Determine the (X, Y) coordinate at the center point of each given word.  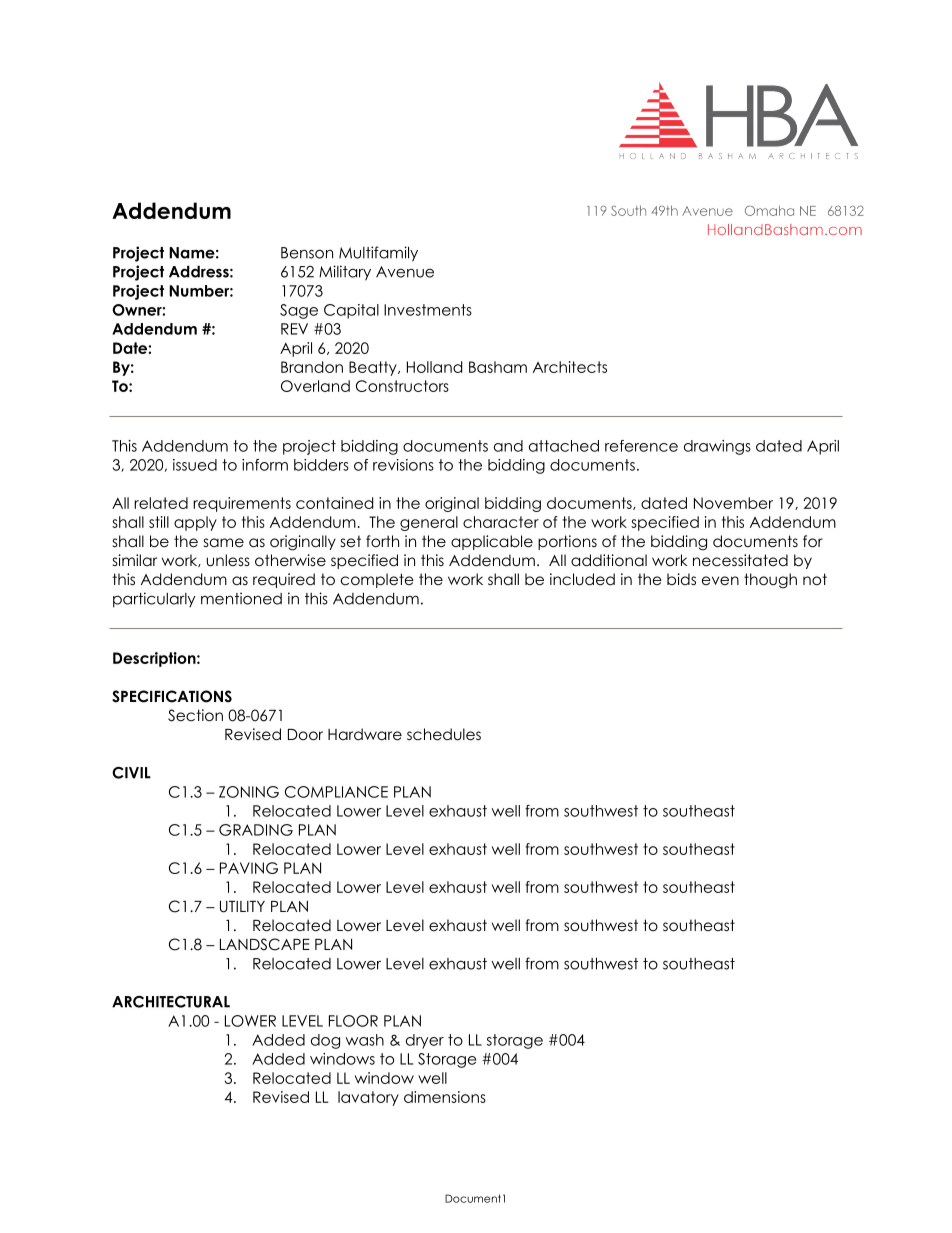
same (224, 543)
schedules (444, 734)
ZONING (249, 792)
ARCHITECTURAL (171, 1002)
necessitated (740, 560)
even (720, 580)
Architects (570, 367)
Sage (299, 311)
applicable (492, 542)
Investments (428, 310)
